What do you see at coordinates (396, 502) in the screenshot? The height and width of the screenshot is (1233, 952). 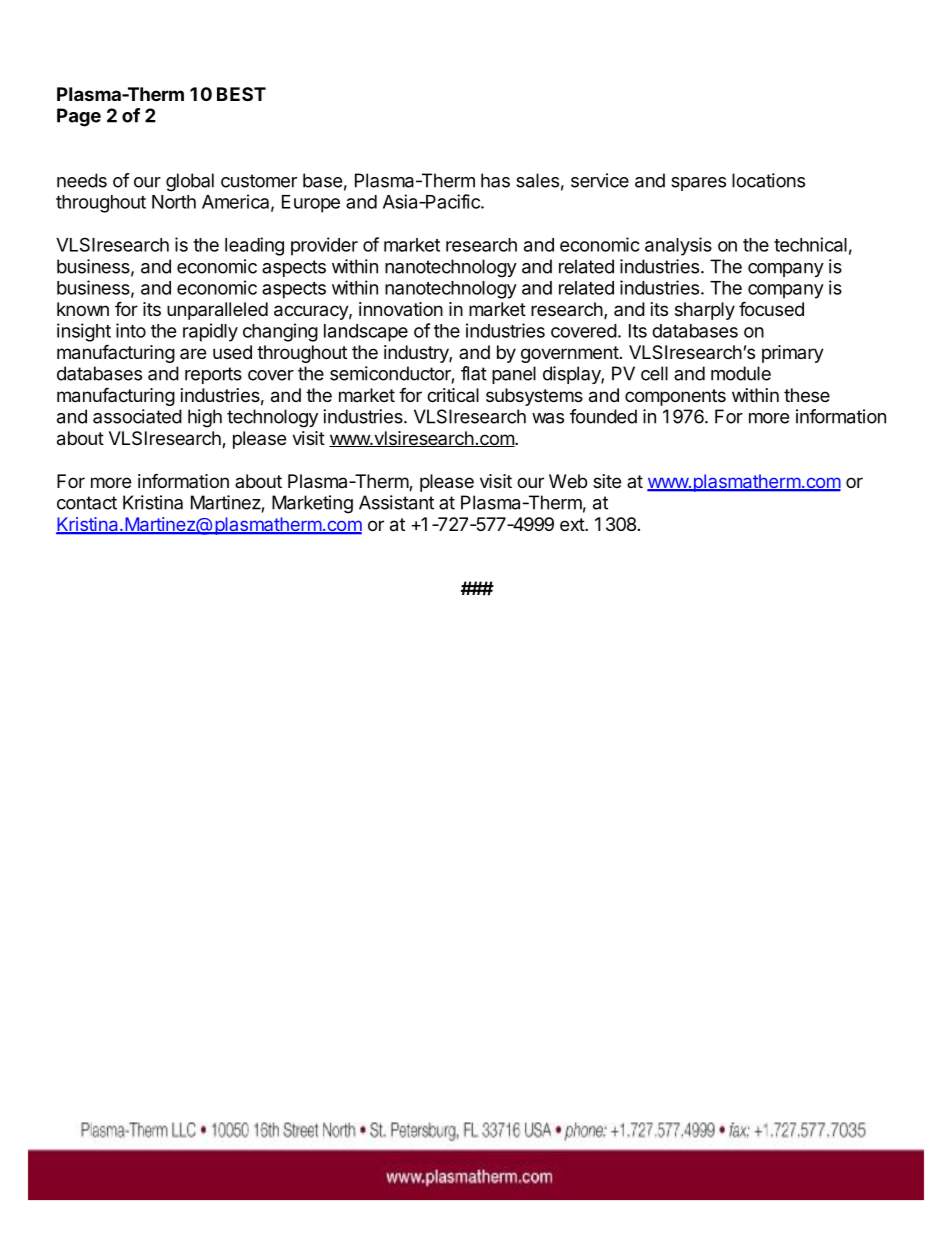 I see `Assistant` at bounding box center [396, 502].
